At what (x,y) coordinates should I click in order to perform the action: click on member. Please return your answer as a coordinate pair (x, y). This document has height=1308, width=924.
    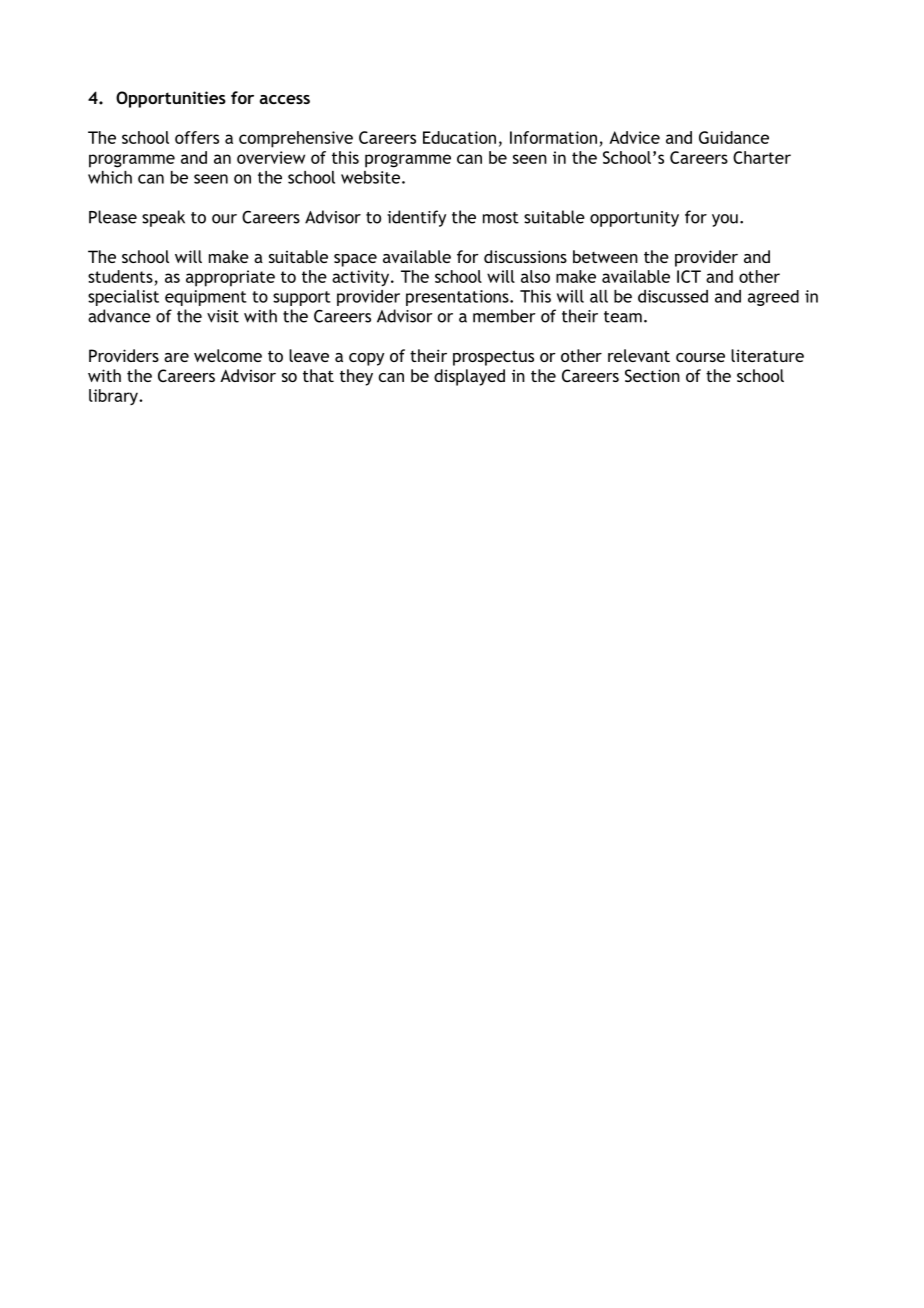
    Looking at the image, I should click on (504, 316).
